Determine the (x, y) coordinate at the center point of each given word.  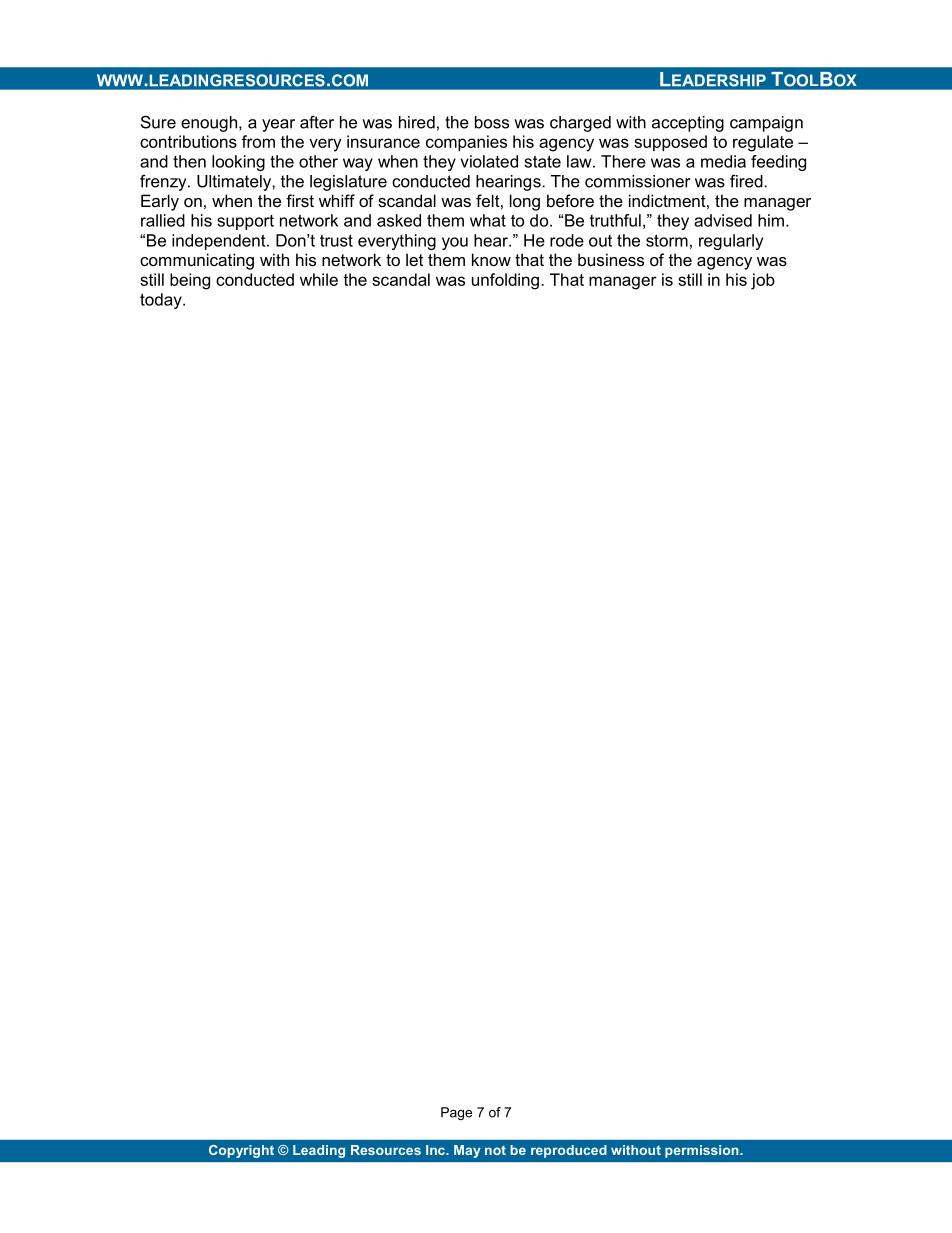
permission (703, 1151)
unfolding (505, 281)
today (162, 301)
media (723, 161)
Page (456, 1113)
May (467, 1151)
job (763, 281)
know (491, 259)
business (611, 259)
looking (238, 163)
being (190, 281)
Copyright (241, 1151)
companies (466, 143)
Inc (436, 1150)
